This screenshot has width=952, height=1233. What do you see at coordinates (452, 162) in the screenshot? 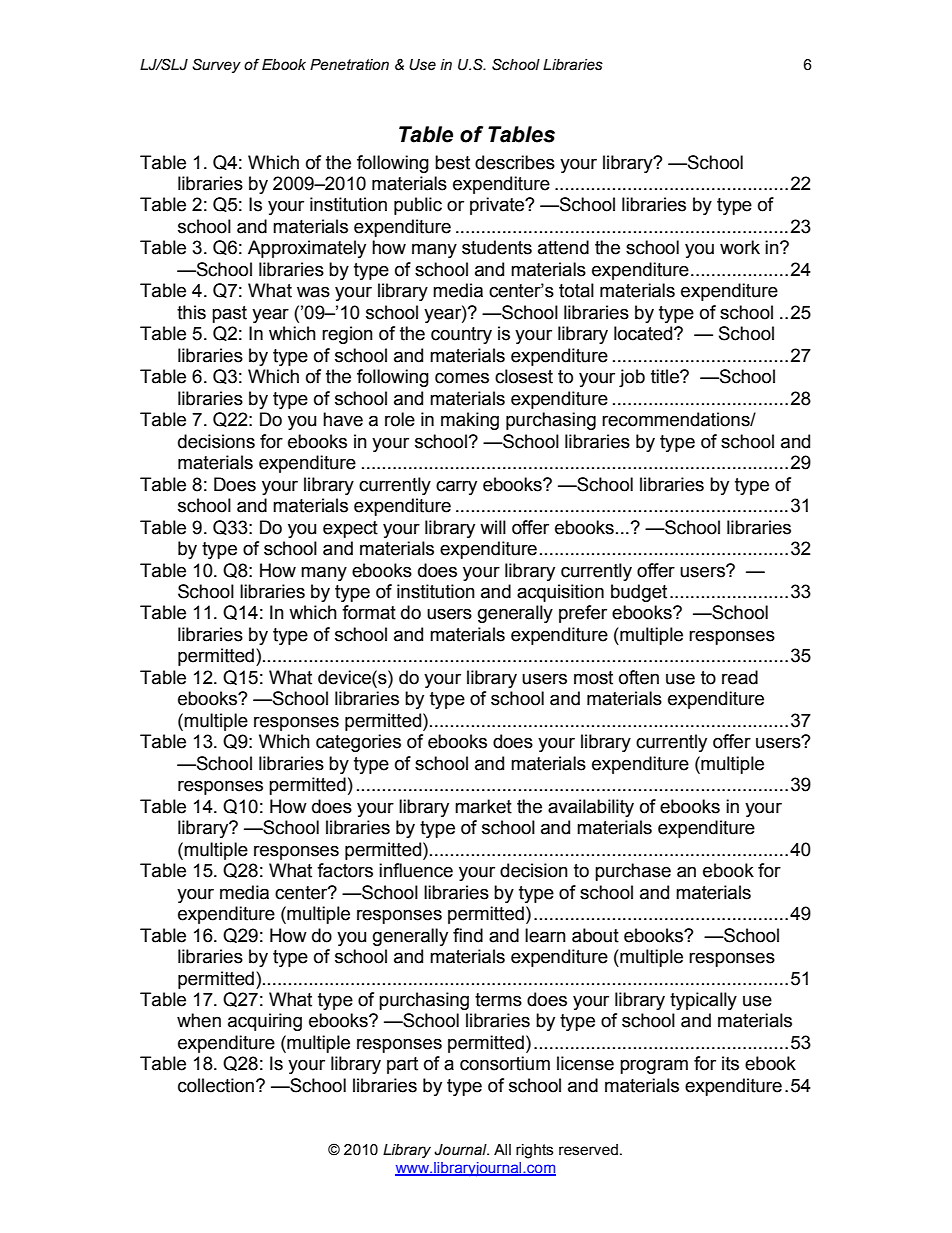
I see `best` at bounding box center [452, 162].
